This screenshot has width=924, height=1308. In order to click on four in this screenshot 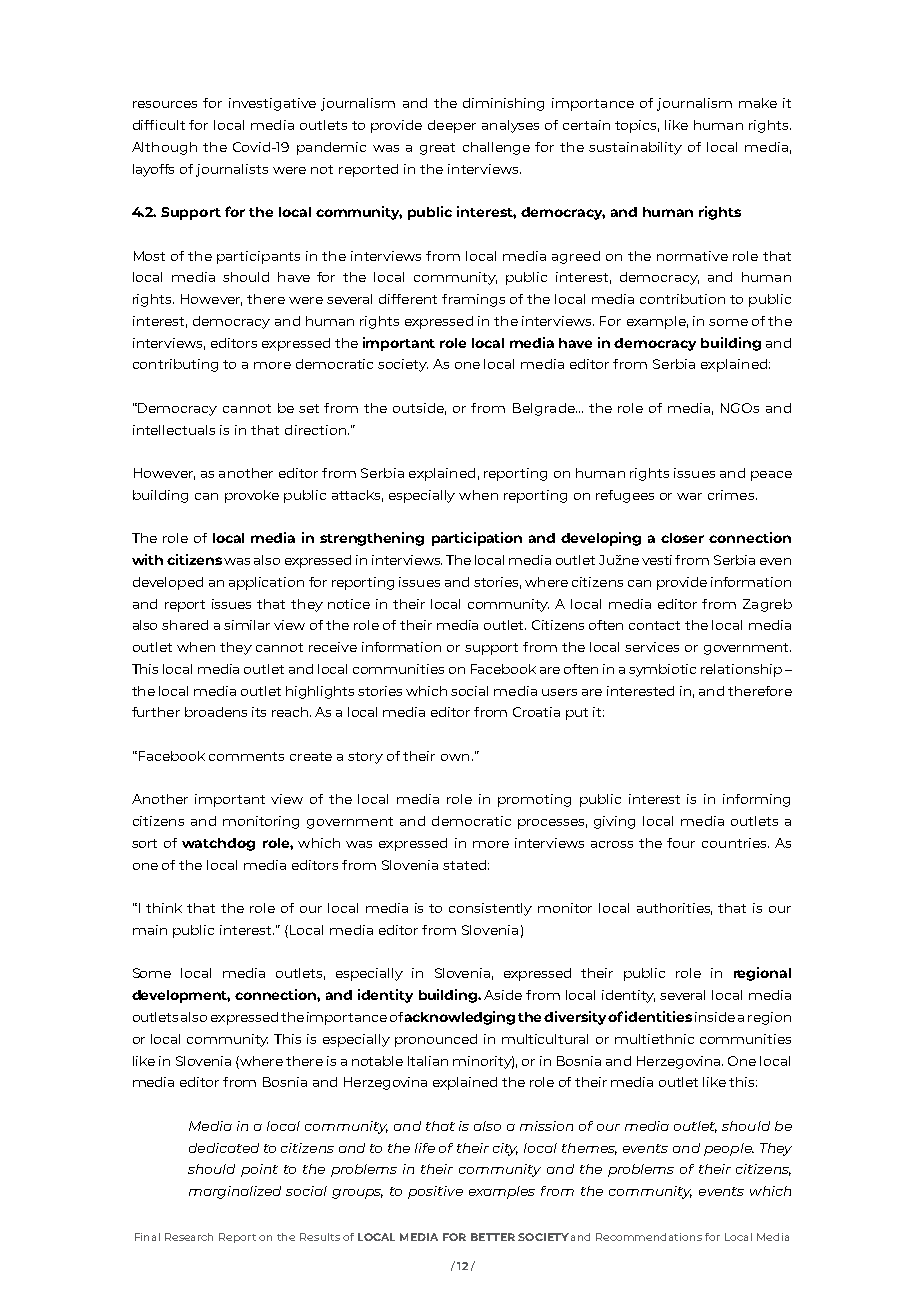, I will do `click(681, 843)`.
